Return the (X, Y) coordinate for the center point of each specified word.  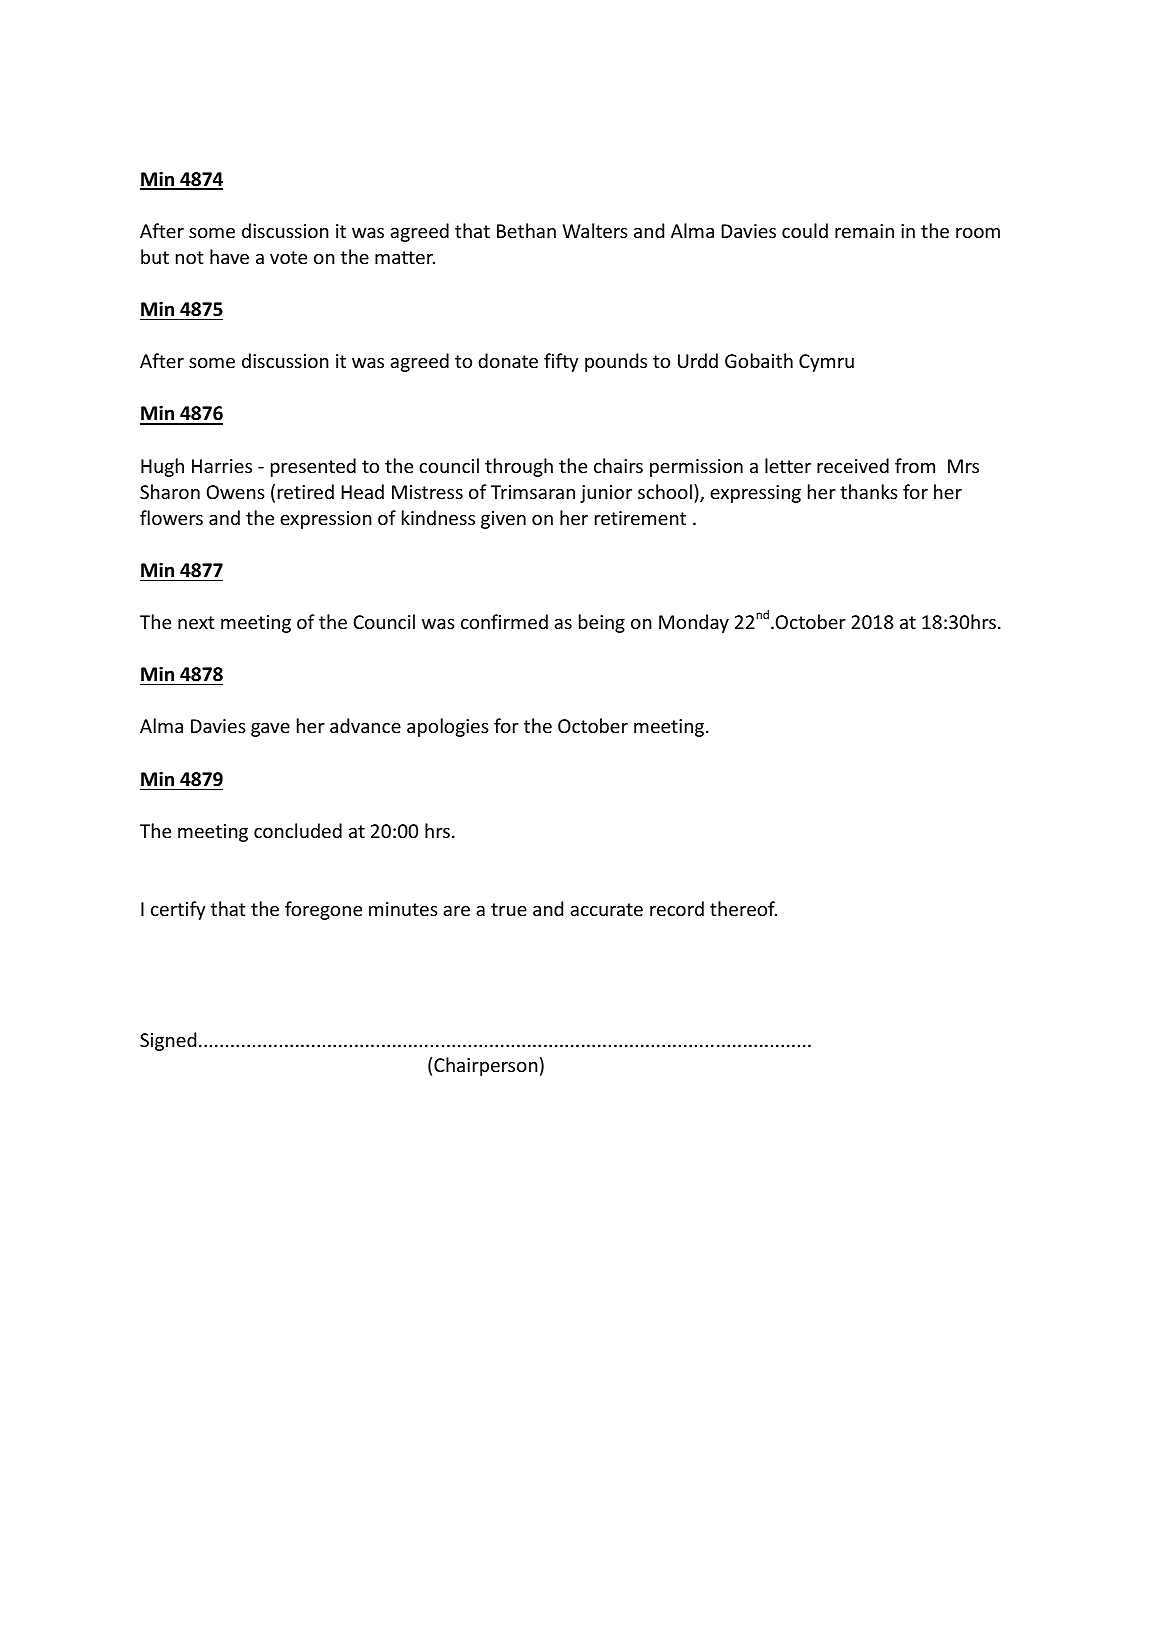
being (602, 623)
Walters (595, 230)
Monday (694, 623)
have (229, 256)
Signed (168, 1041)
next (196, 622)
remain (864, 231)
